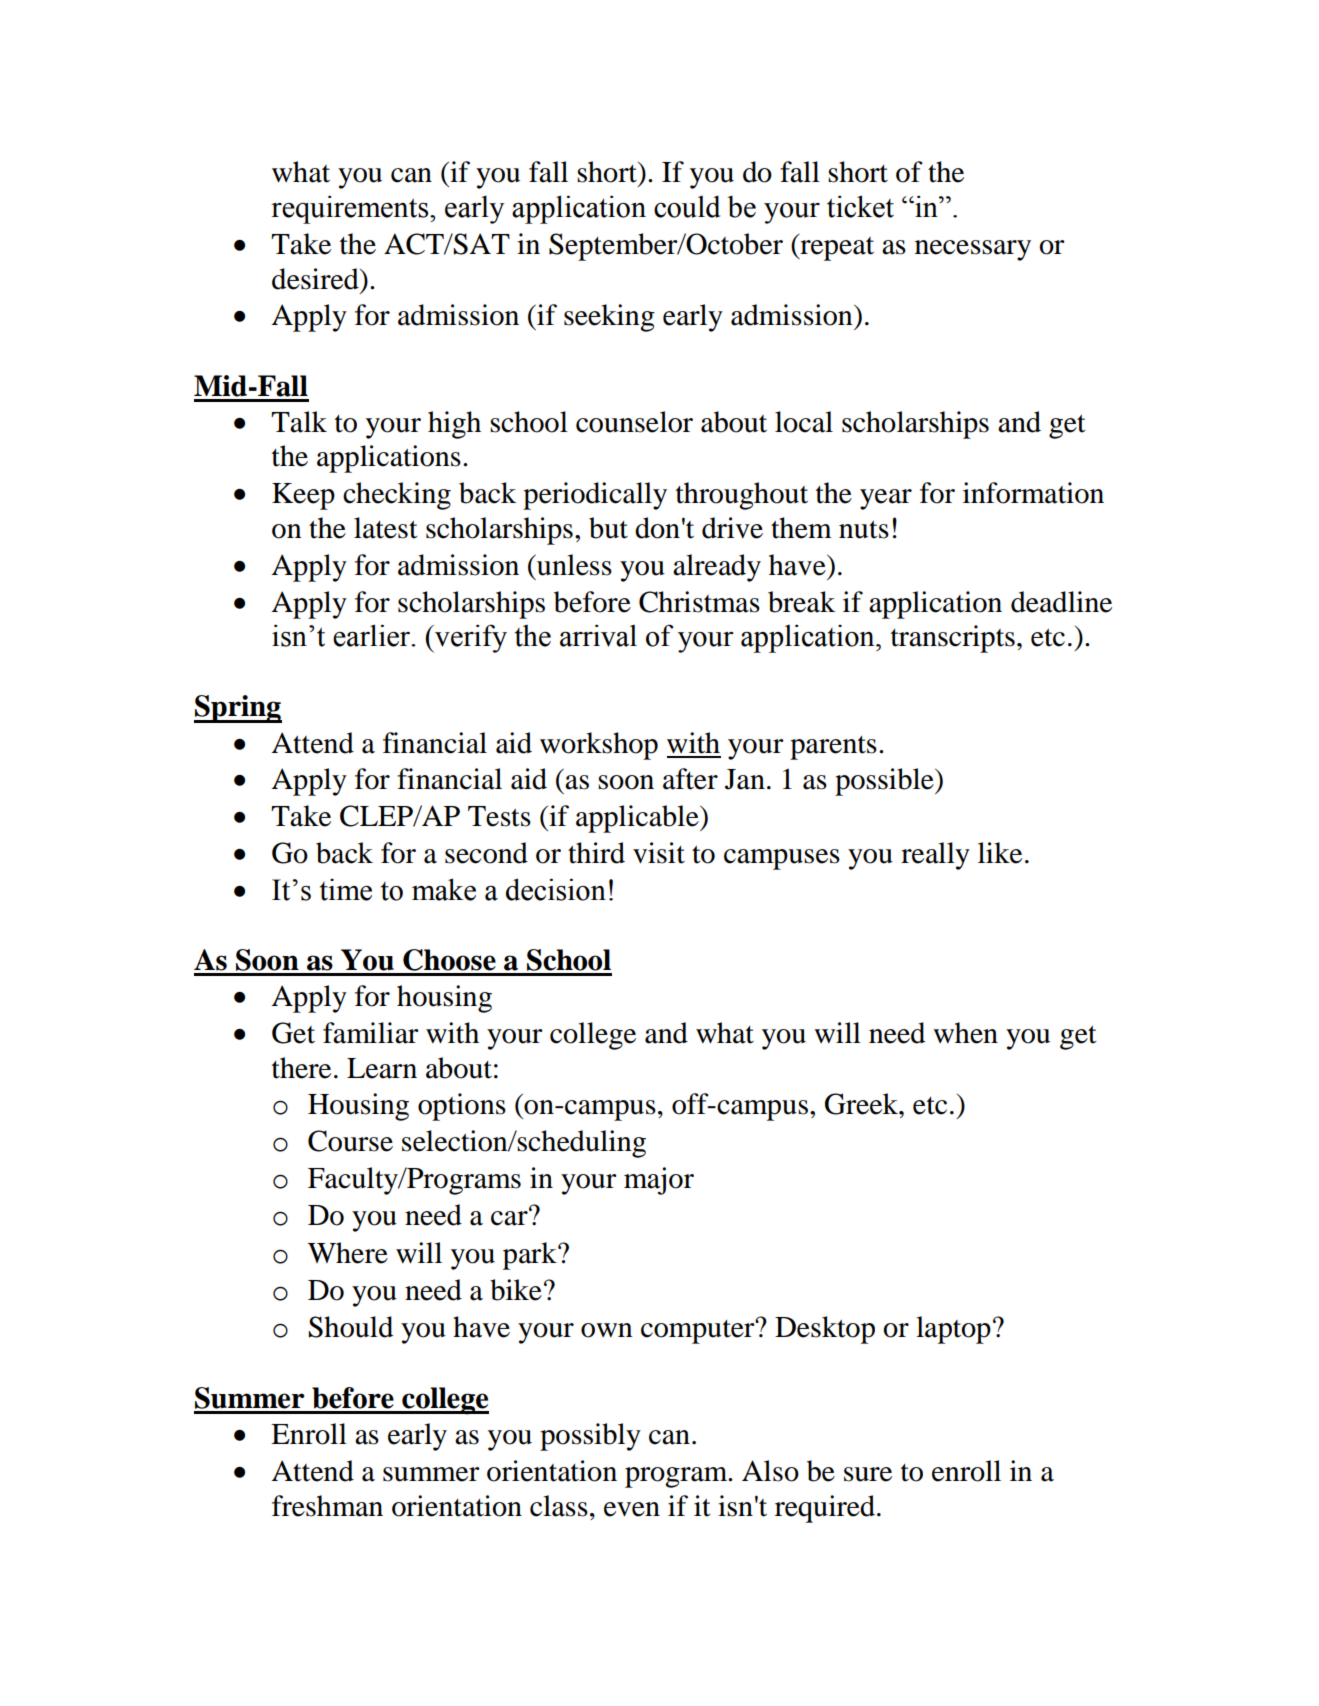  Describe the element at coordinates (659, 1181) in the screenshot. I see `major` at that location.
